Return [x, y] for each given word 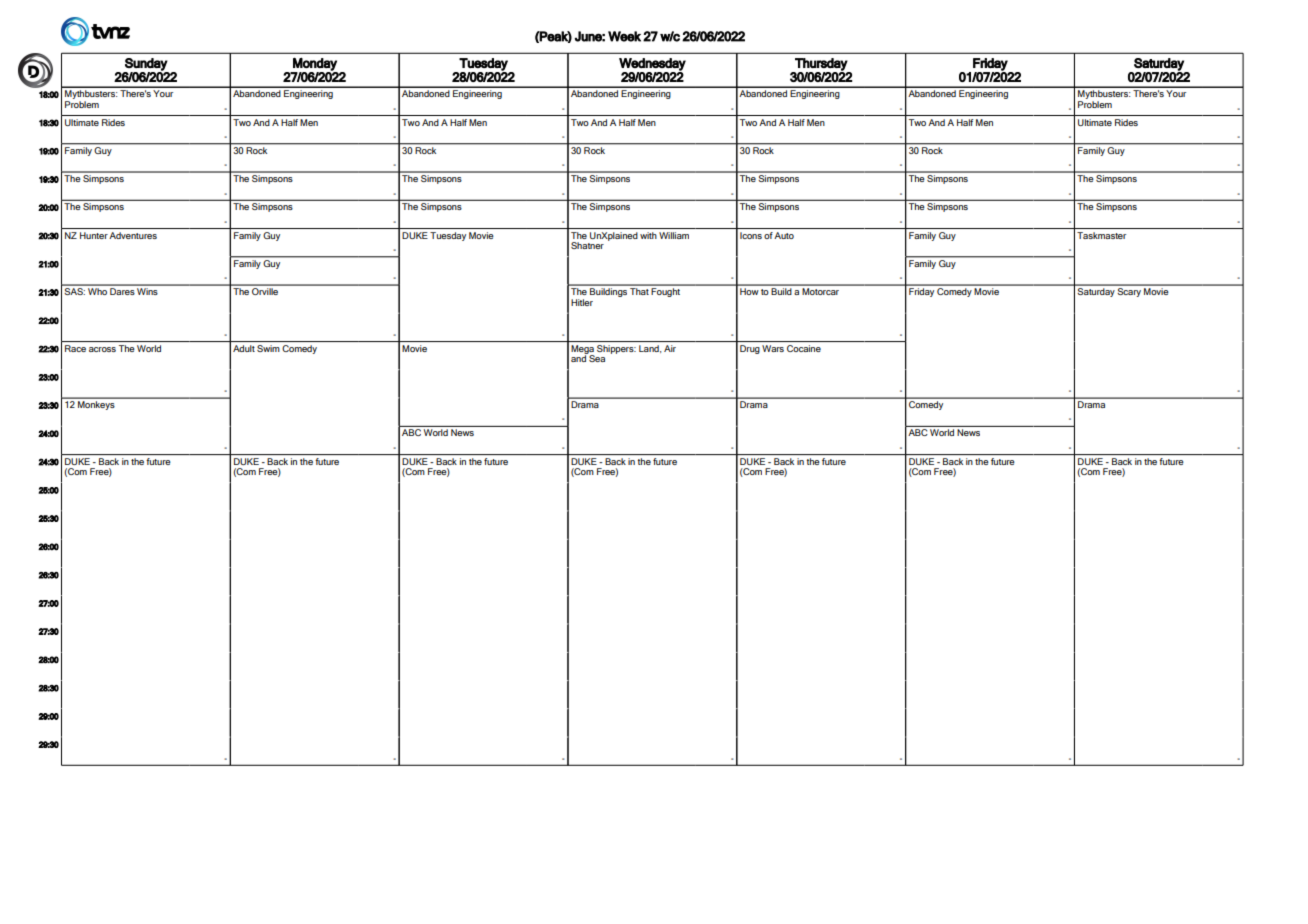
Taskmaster [1101, 235]
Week [624, 36]
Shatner [587, 245]
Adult [244, 348]
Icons [751, 235]
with [648, 235]
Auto [784, 235]
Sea [596, 357]
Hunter [94, 235]
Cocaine [804, 348]
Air [670, 348]
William [674, 235]
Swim [268, 348]
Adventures [133, 235]
